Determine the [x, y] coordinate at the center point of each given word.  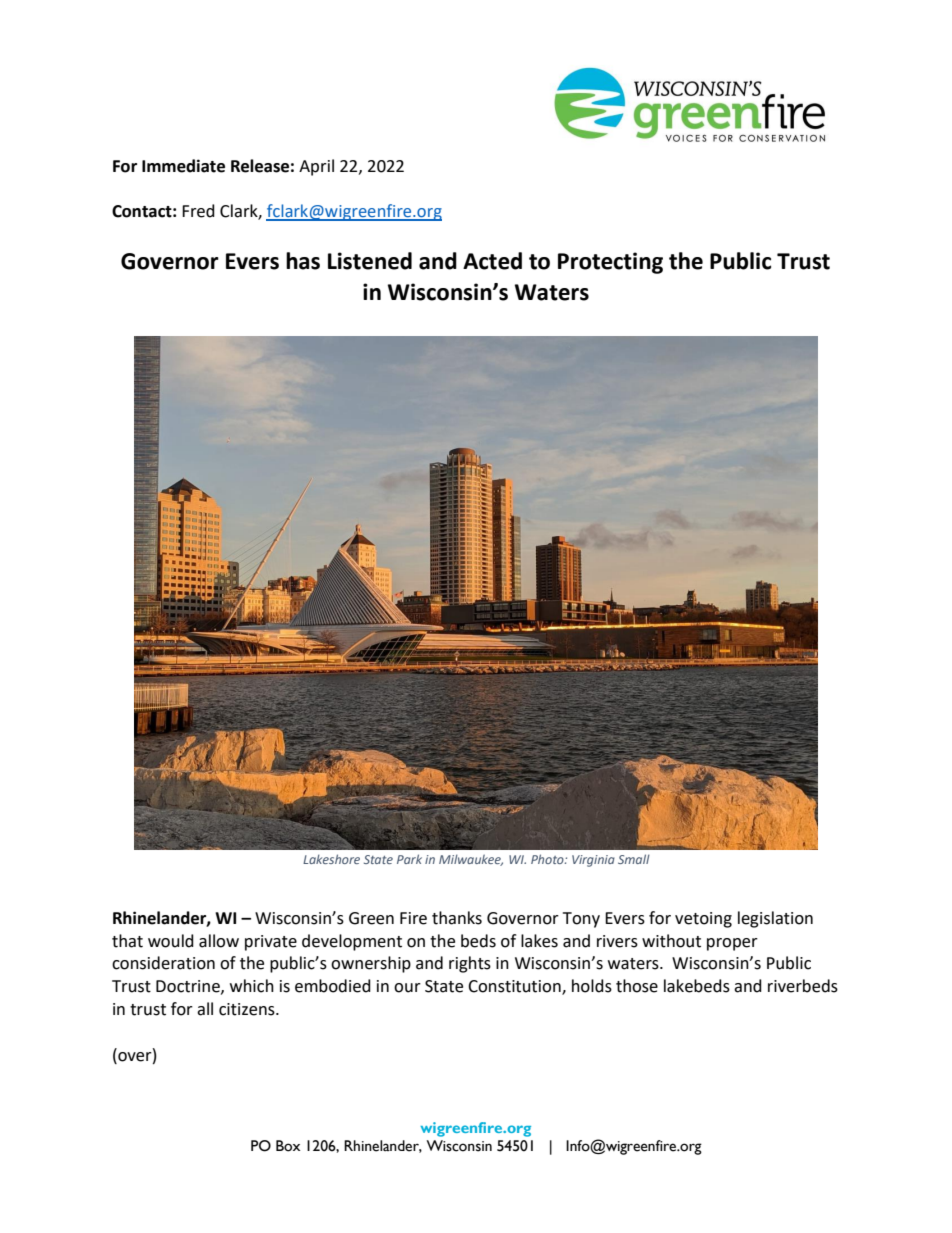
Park [409, 859]
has [303, 261]
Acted [492, 261]
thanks [457, 918]
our [407, 988]
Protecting [610, 263]
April [316, 167]
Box [288, 1146]
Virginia [593, 861]
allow [219, 941]
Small [634, 859]
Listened [370, 261]
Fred [198, 211]
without [671, 941]
